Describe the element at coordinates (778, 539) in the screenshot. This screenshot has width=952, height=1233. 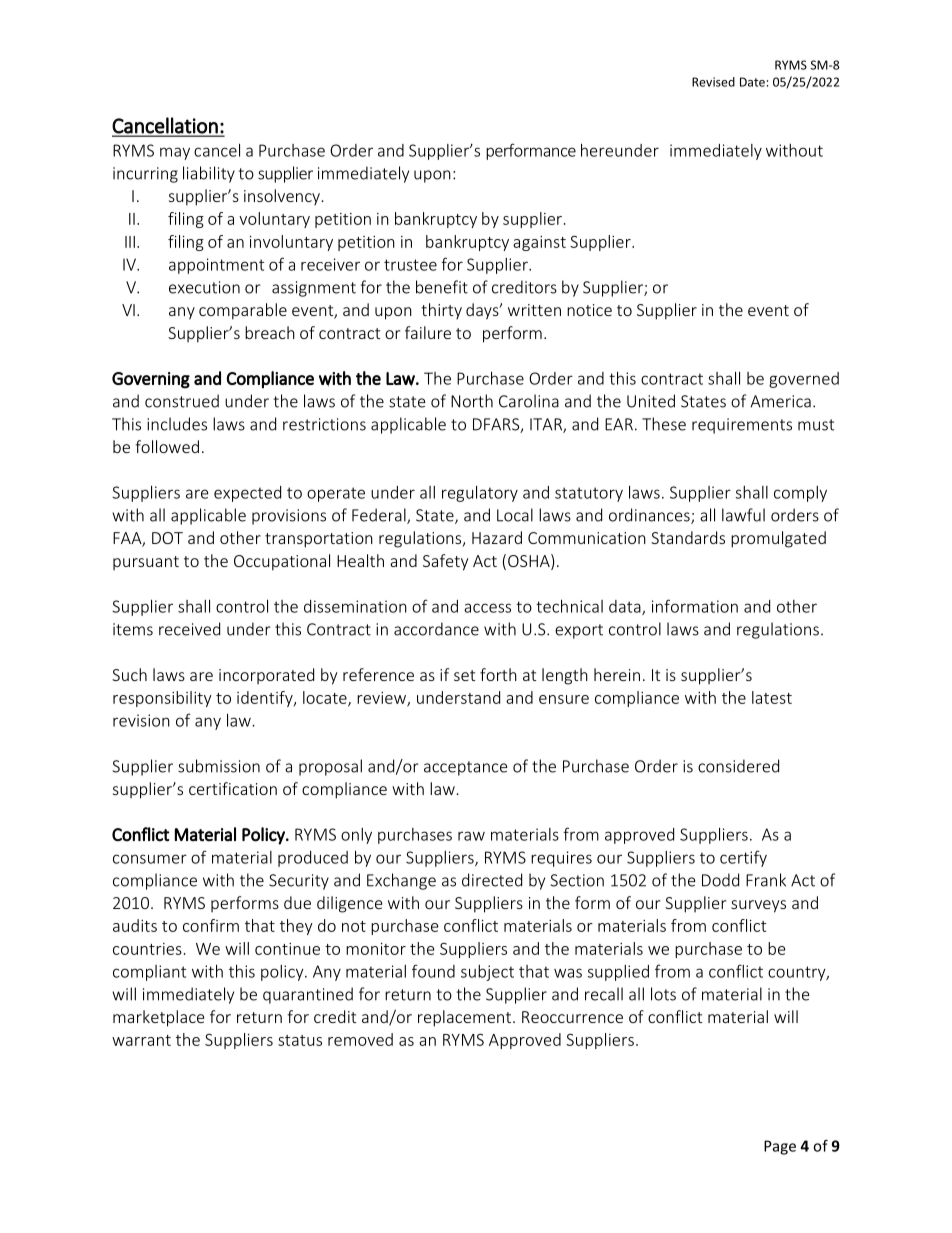
I see `promulgated` at that location.
